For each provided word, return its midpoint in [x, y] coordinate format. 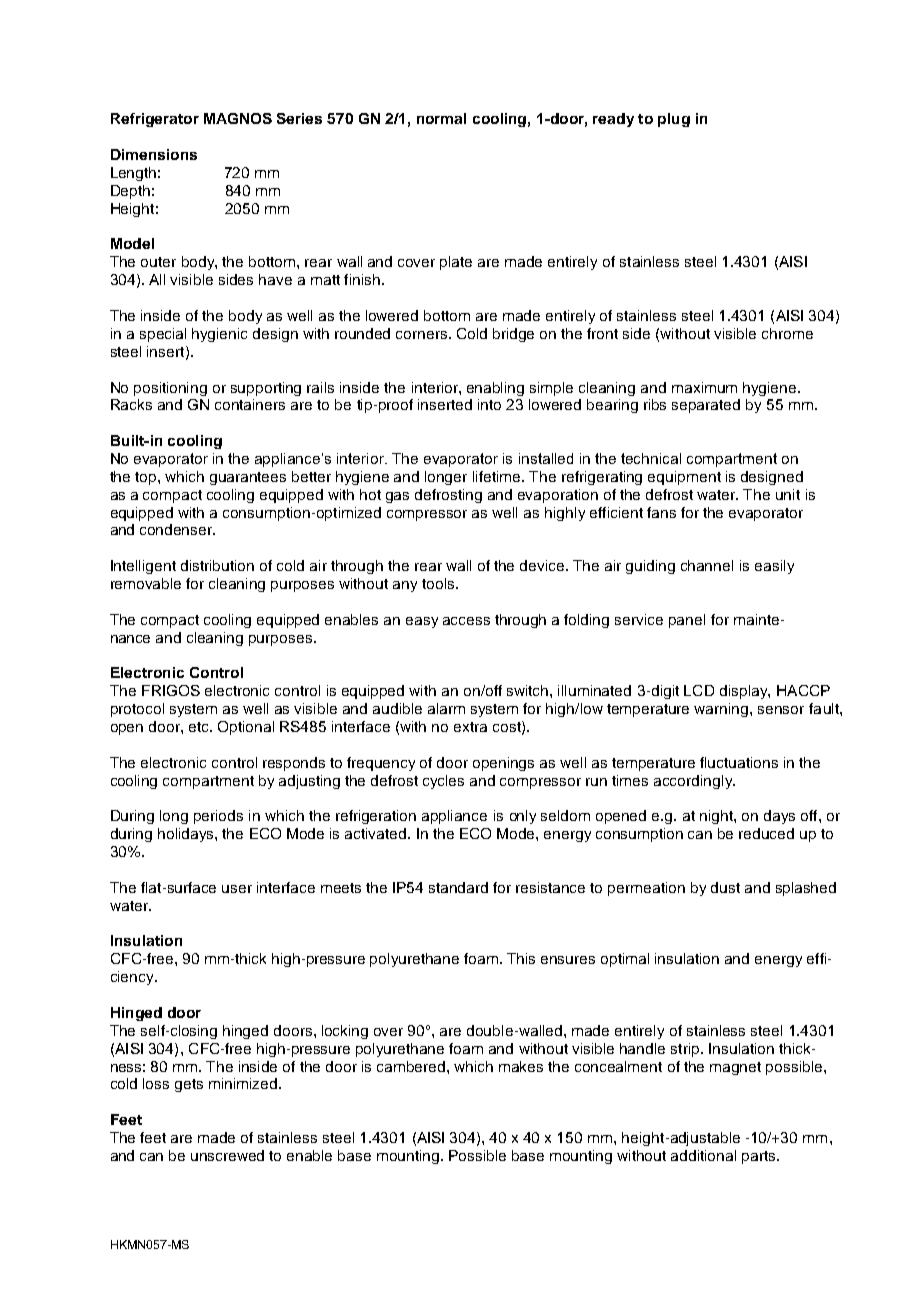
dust [725, 887]
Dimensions [154, 154]
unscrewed [227, 1155]
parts [760, 1157]
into [489, 404]
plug [674, 120]
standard [458, 887]
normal [441, 118]
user [237, 889]
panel [687, 621]
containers [250, 404]
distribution [217, 565]
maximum [704, 387]
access [466, 621]
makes [521, 1066]
